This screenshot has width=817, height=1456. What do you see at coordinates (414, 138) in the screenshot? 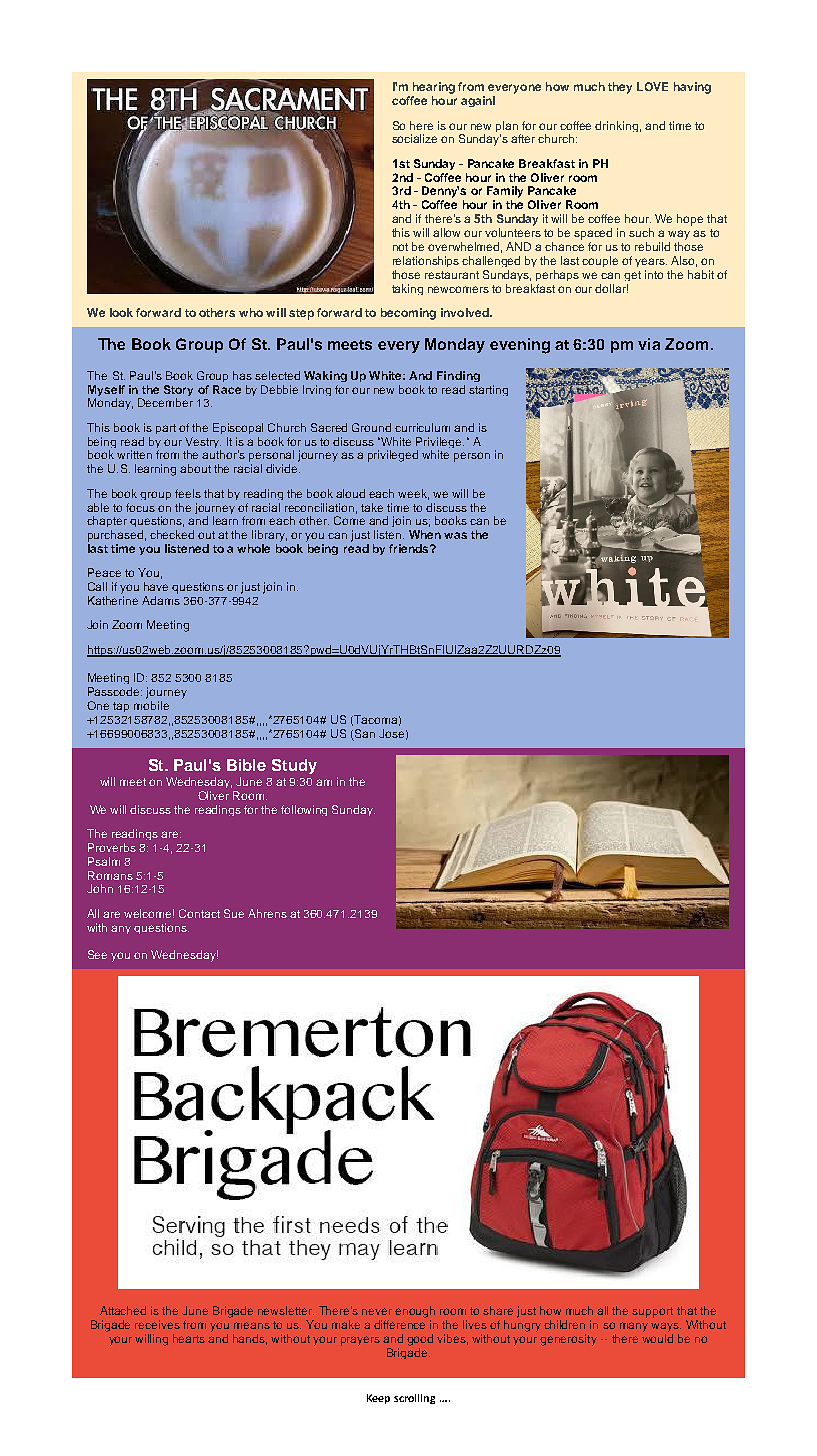
I see `socialize` at bounding box center [414, 138].
